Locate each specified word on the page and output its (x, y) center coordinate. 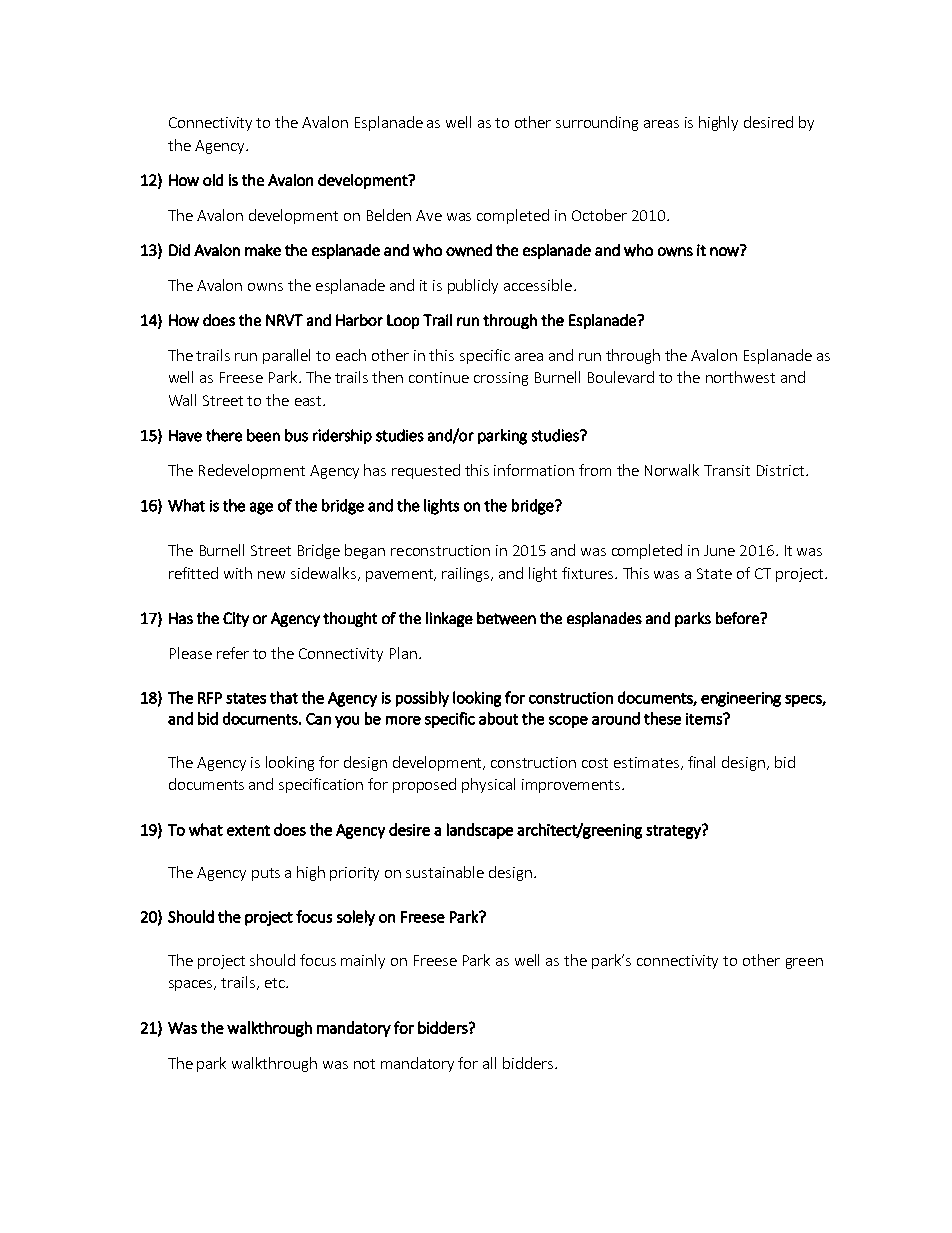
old (213, 180)
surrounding (597, 123)
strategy (674, 831)
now (725, 251)
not (364, 1064)
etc (276, 983)
